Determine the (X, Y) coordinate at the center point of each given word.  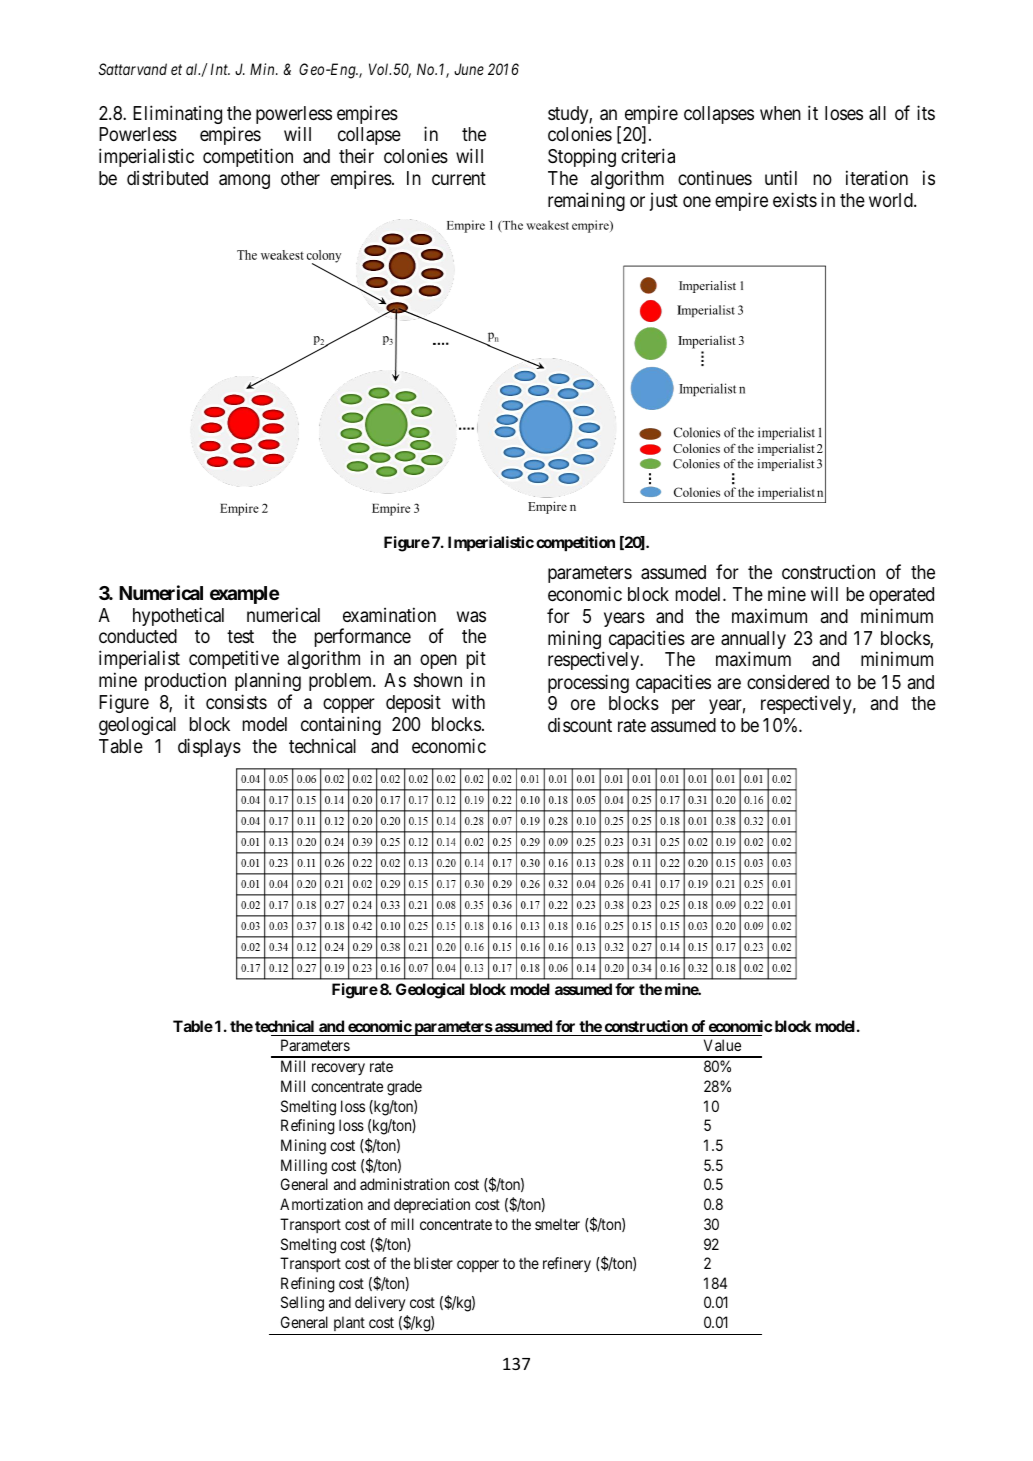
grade (404, 1088)
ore (583, 705)
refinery (567, 1264)
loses (844, 113)
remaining (586, 201)
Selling (302, 1304)
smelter (557, 1224)
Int (220, 69)
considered (788, 681)
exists (795, 199)
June (469, 69)
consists (236, 701)
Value (722, 1045)
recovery (338, 1069)
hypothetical (178, 616)
